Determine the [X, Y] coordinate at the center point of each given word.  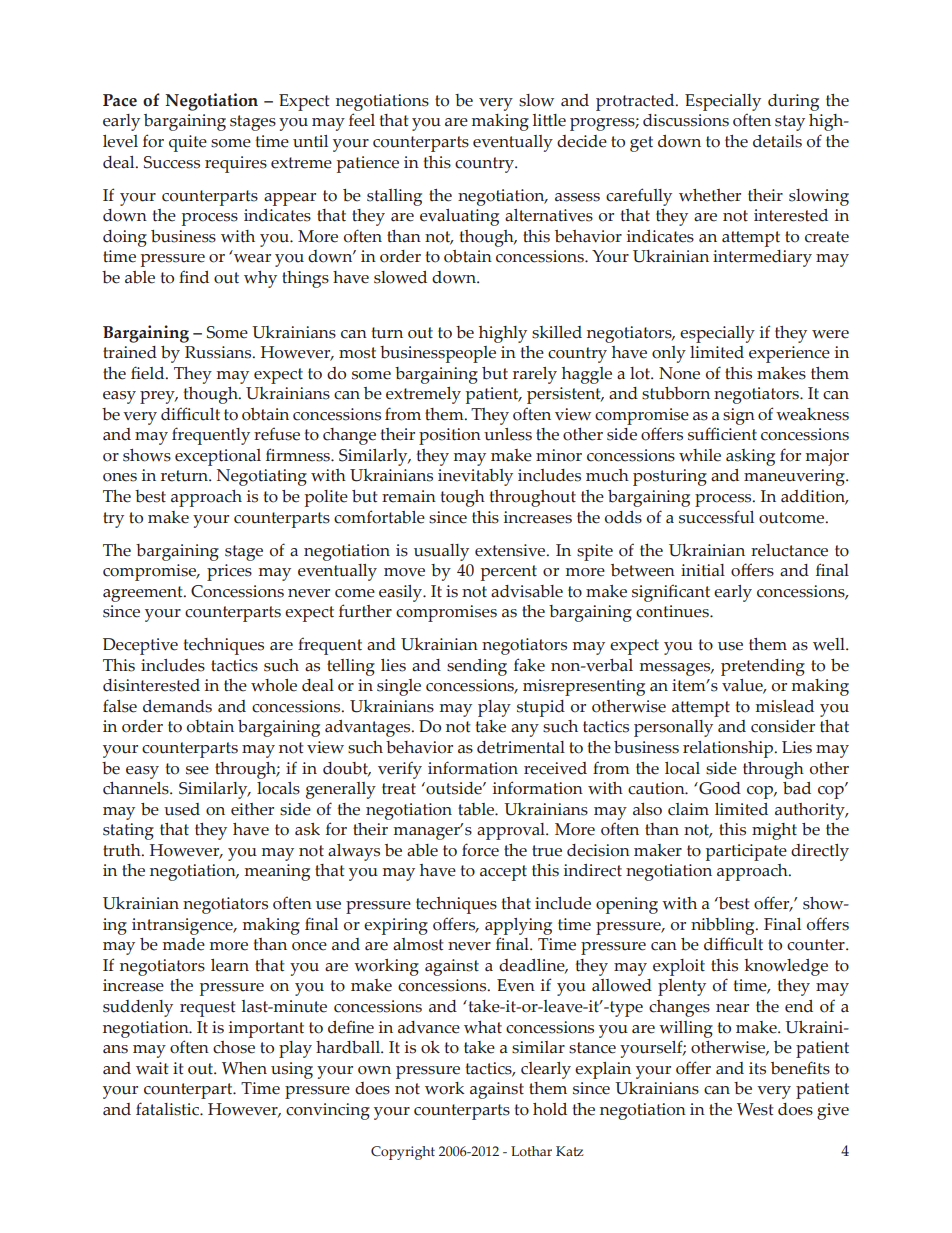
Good [719, 788]
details [777, 141]
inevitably [475, 477]
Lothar [531, 1151]
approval [512, 831]
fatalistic [169, 1109]
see [197, 770]
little [549, 120]
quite [188, 143]
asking [750, 457]
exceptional [218, 457]
